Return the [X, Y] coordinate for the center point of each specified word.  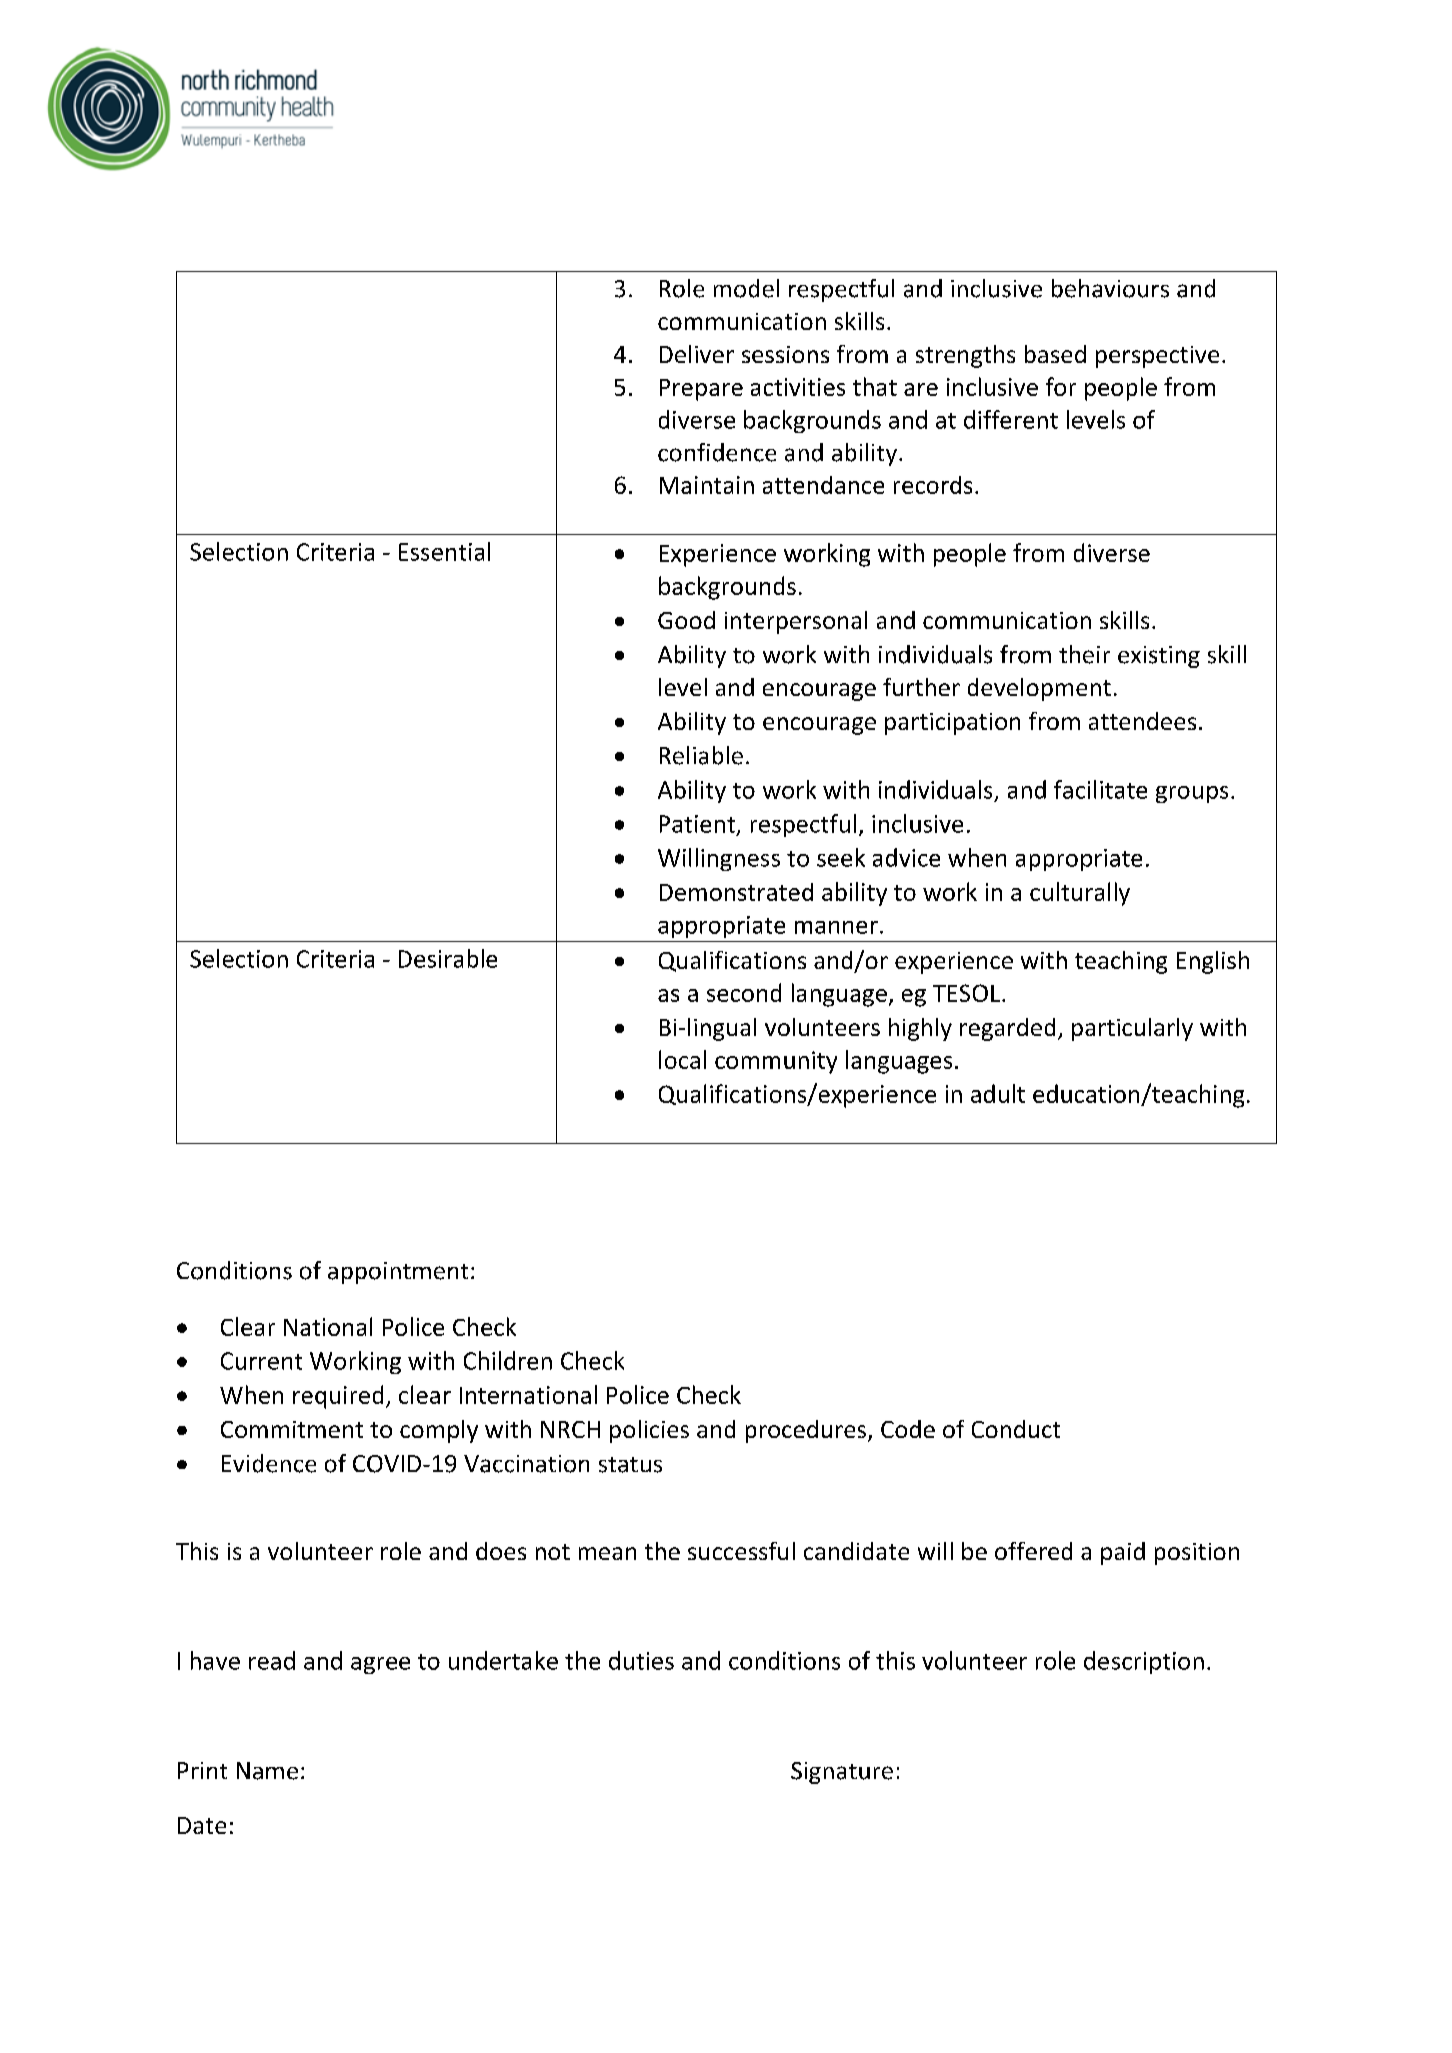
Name [267, 1771]
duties [641, 1660]
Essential [444, 551]
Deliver [697, 354]
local [682, 1059]
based [1055, 354]
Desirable [448, 958]
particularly [1132, 1029]
